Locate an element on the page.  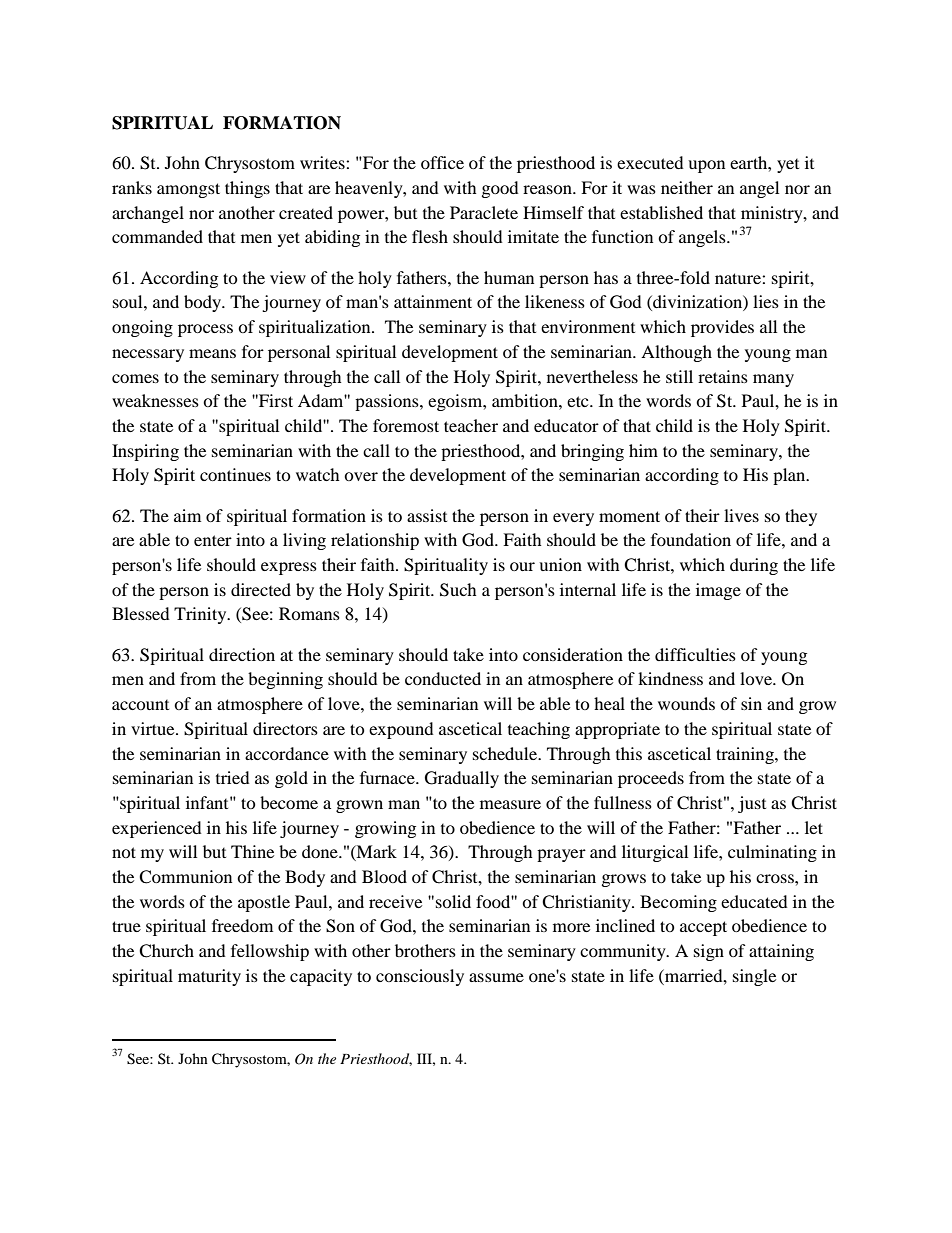
good is located at coordinates (500, 189).
